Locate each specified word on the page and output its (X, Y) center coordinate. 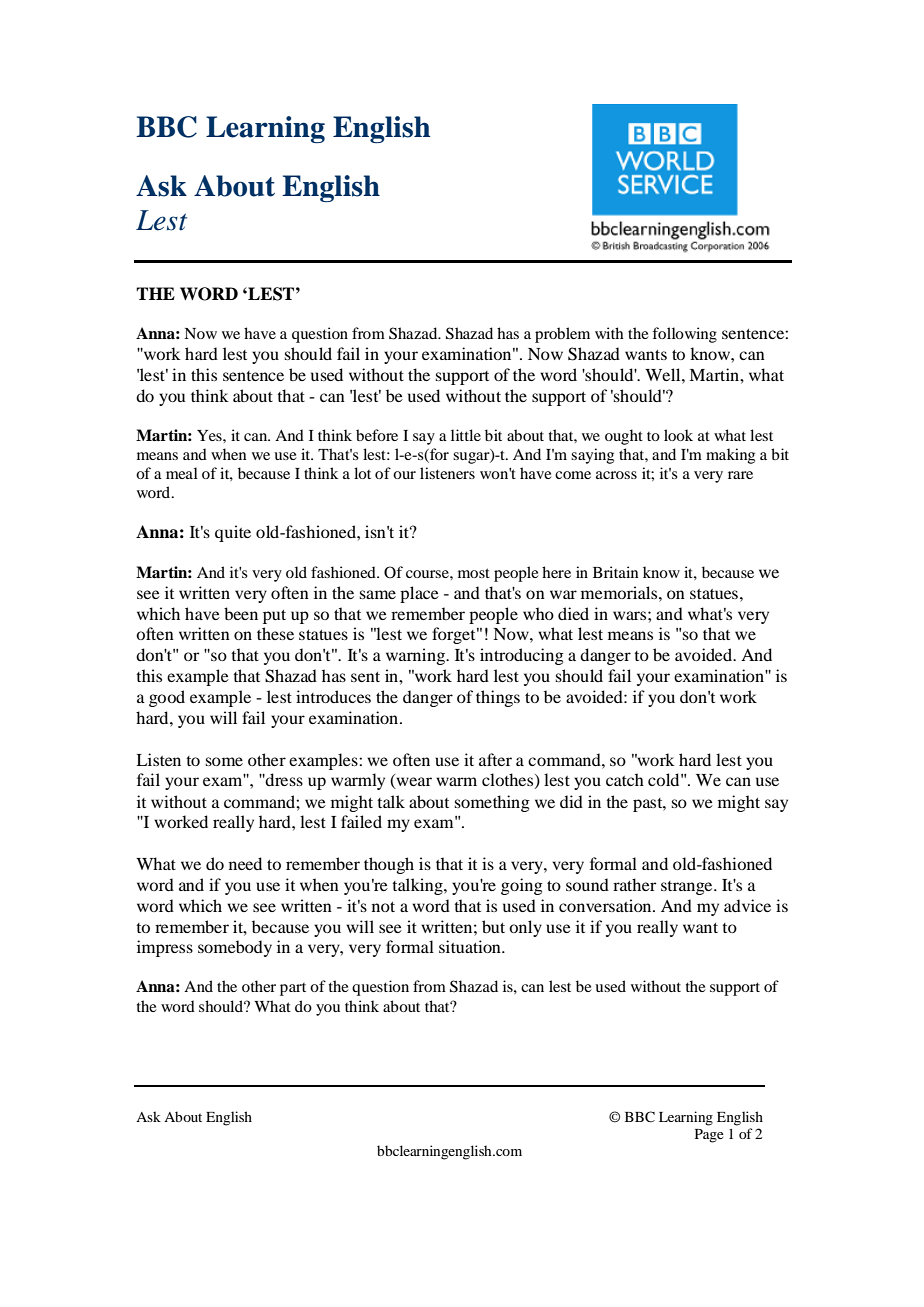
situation (471, 946)
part (293, 989)
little (466, 435)
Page (709, 1136)
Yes (210, 435)
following (684, 335)
